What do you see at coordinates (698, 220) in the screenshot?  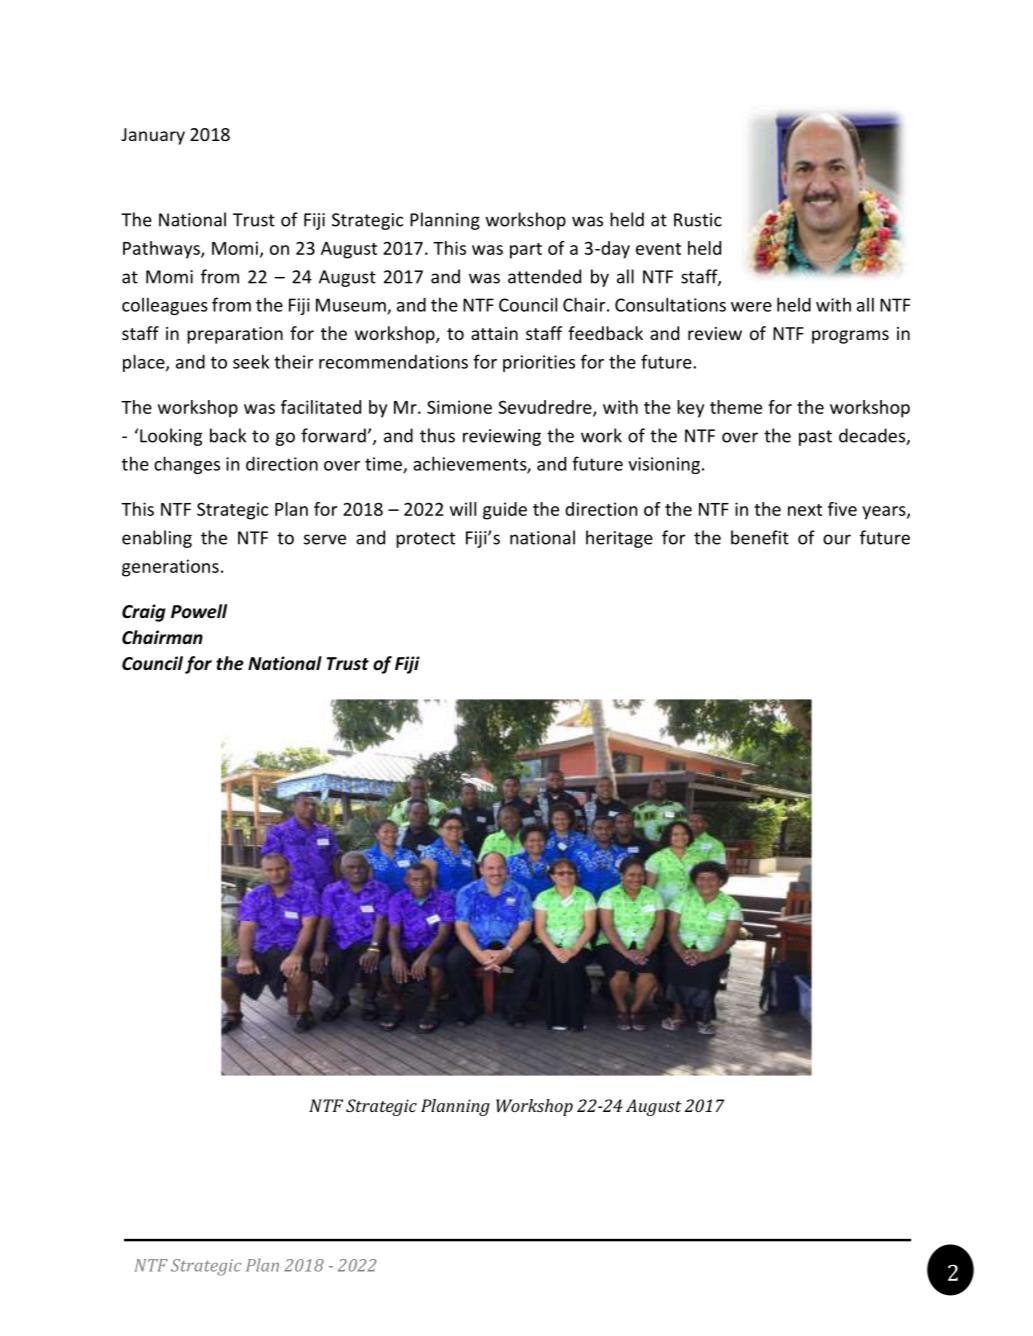 I see `Rustic` at bounding box center [698, 220].
